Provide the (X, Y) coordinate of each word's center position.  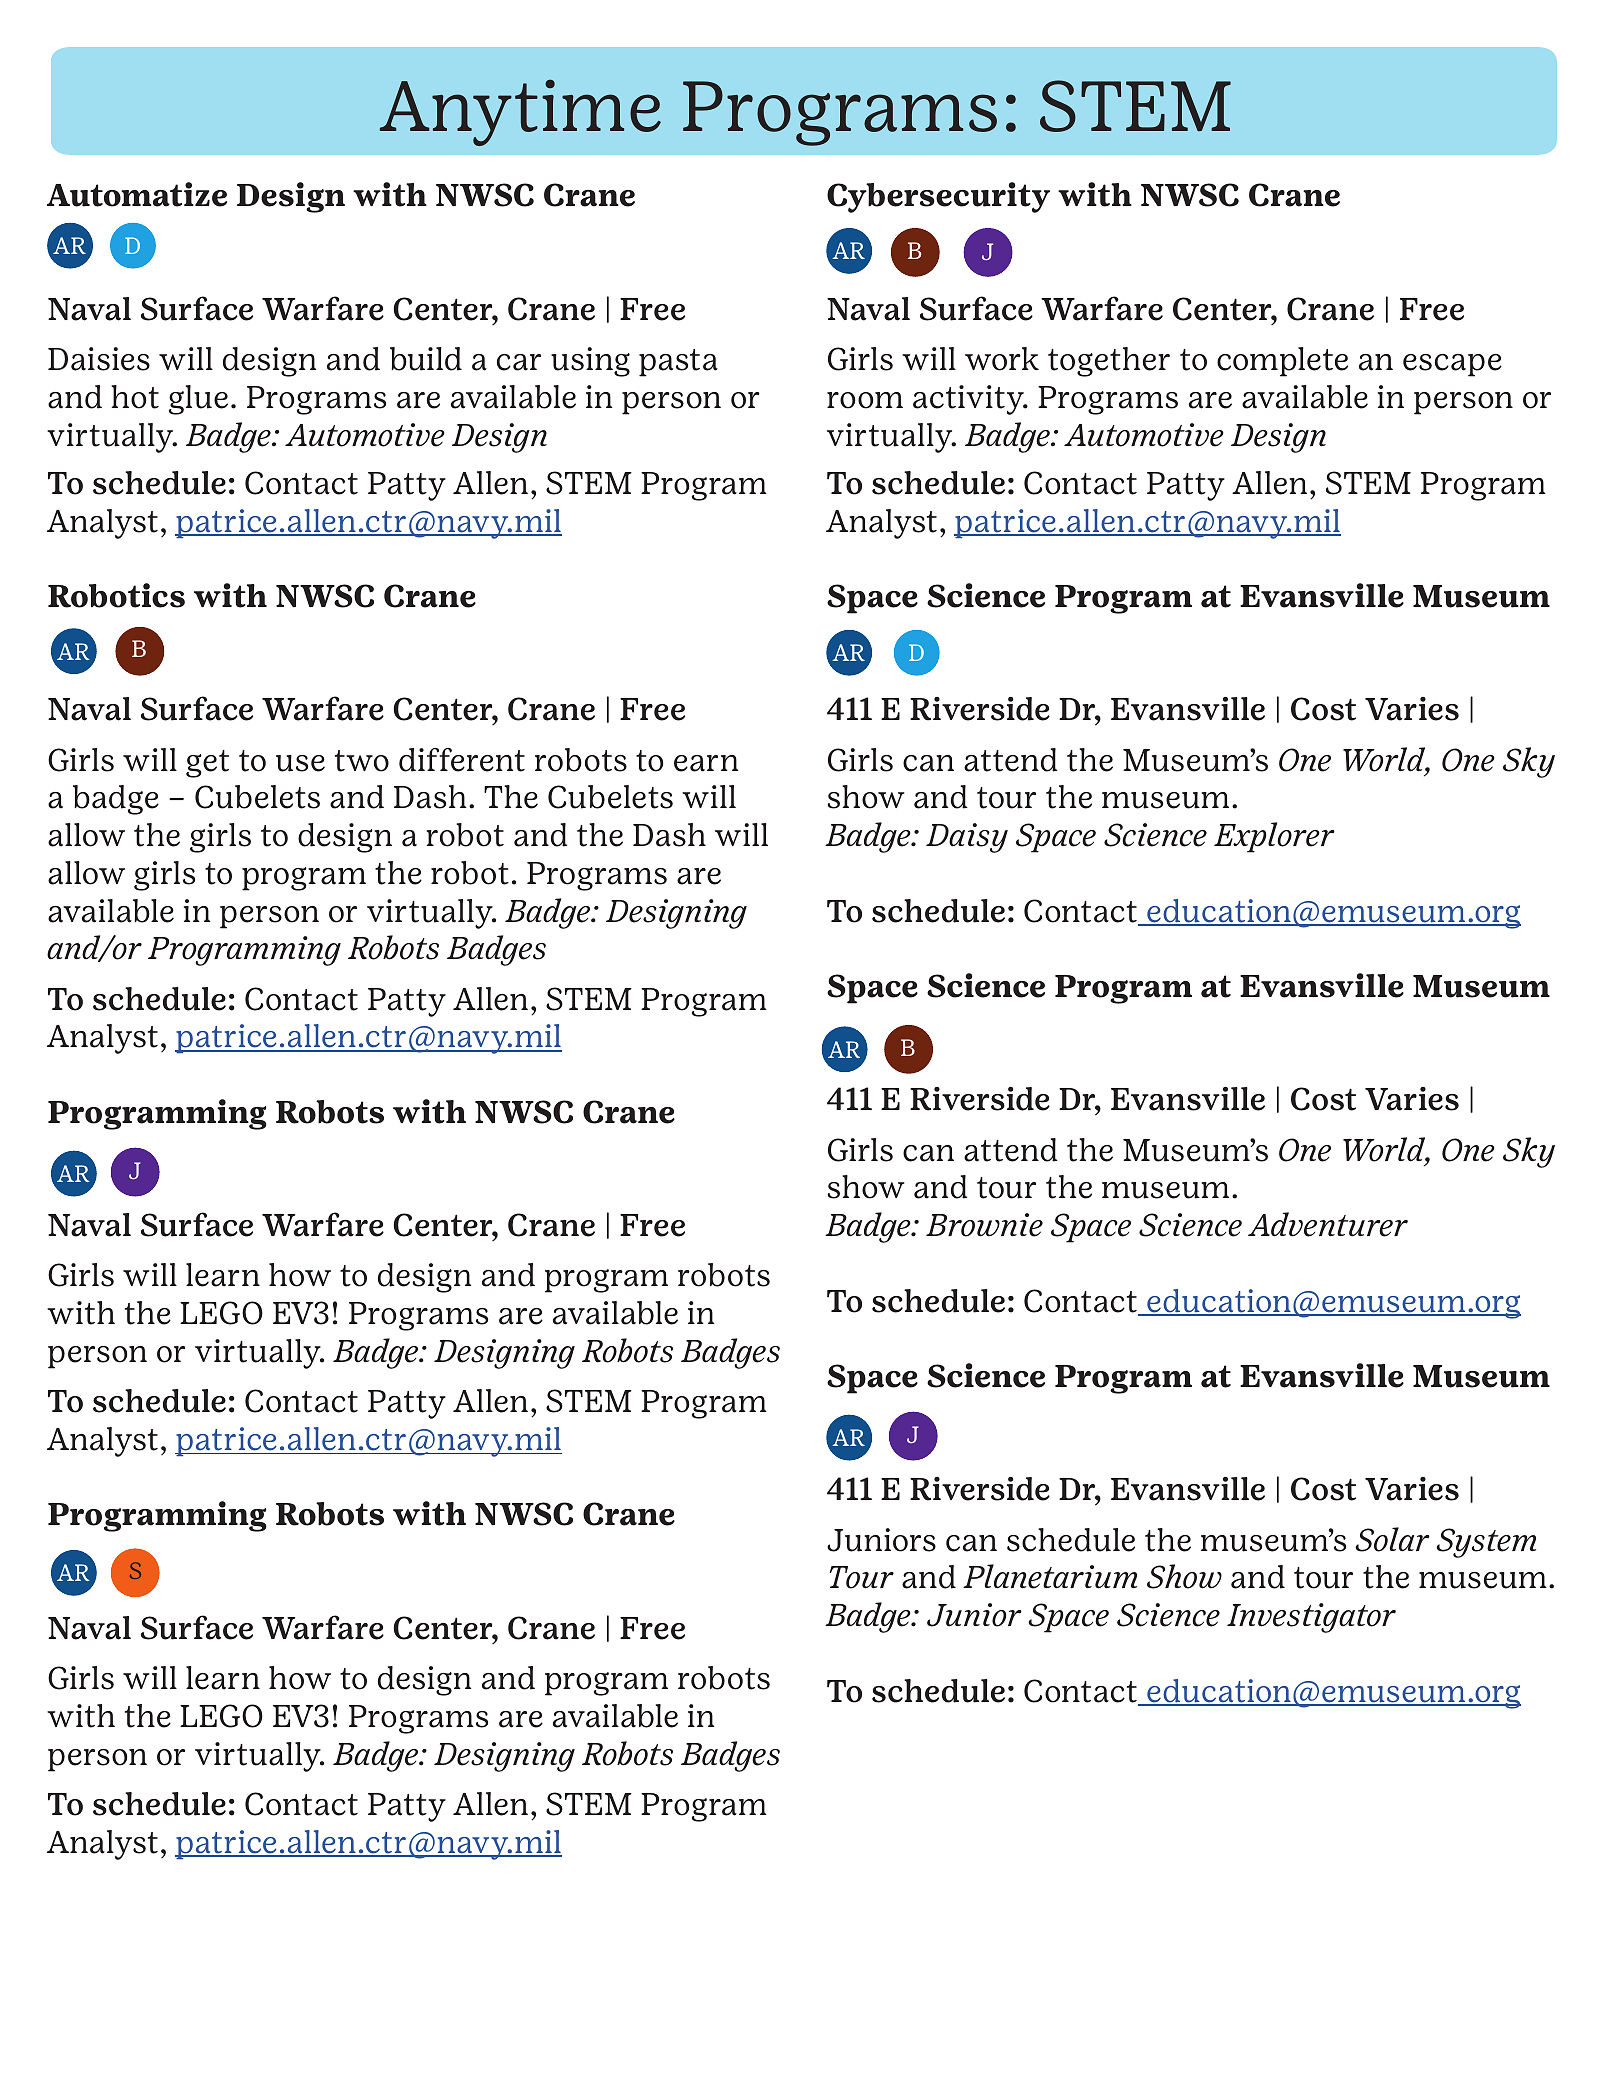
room (865, 400)
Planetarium (1050, 1576)
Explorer (1274, 837)
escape (1452, 365)
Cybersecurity (938, 197)
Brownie (984, 1225)
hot (135, 397)
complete (1282, 362)
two (362, 761)
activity (969, 400)
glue (198, 400)
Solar (1392, 1539)
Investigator (1311, 1618)
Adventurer (1328, 1224)
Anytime (520, 112)
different (462, 760)
